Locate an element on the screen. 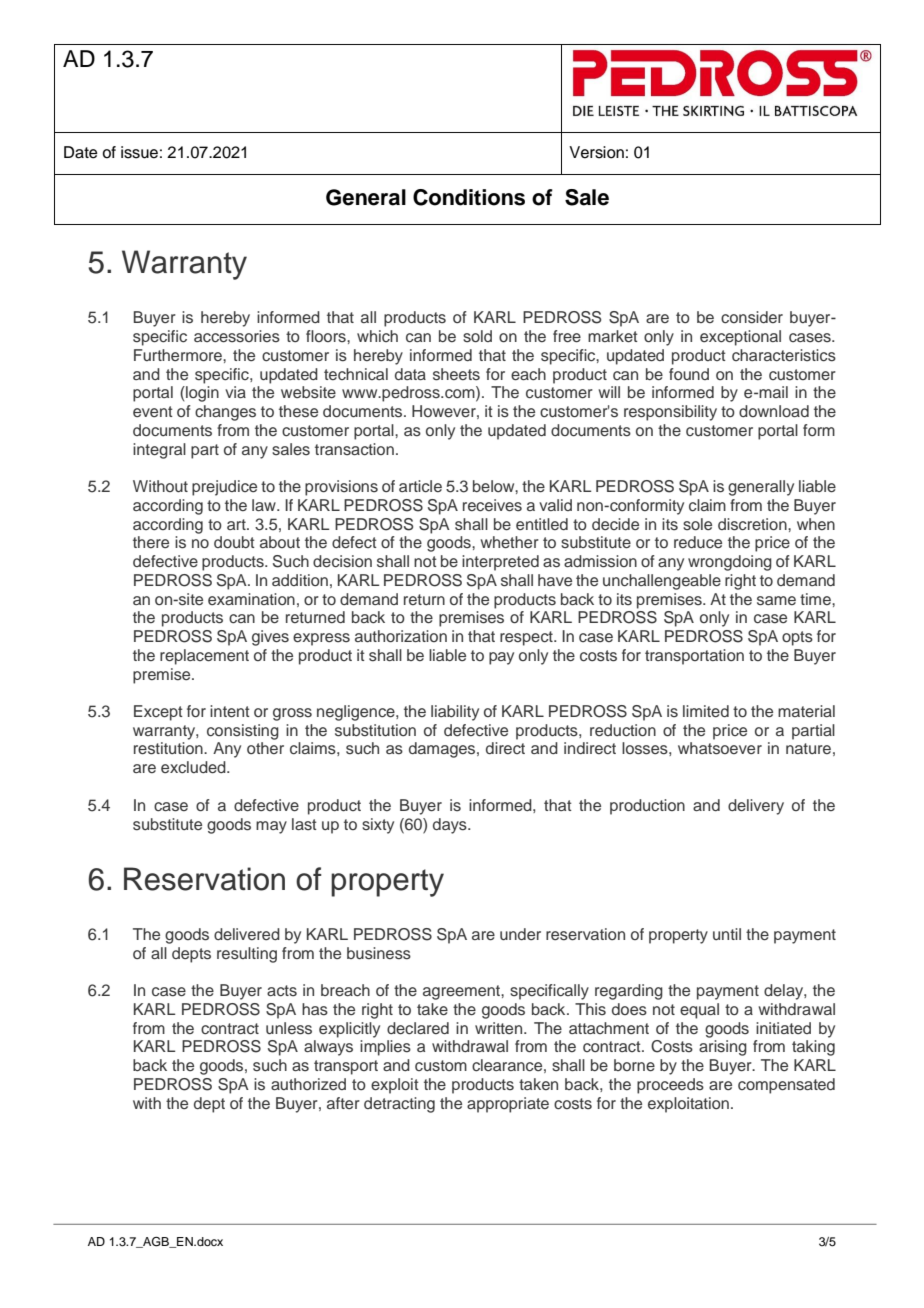 The height and width of the screenshot is (1308, 924). appropriate is located at coordinates (508, 1105).
